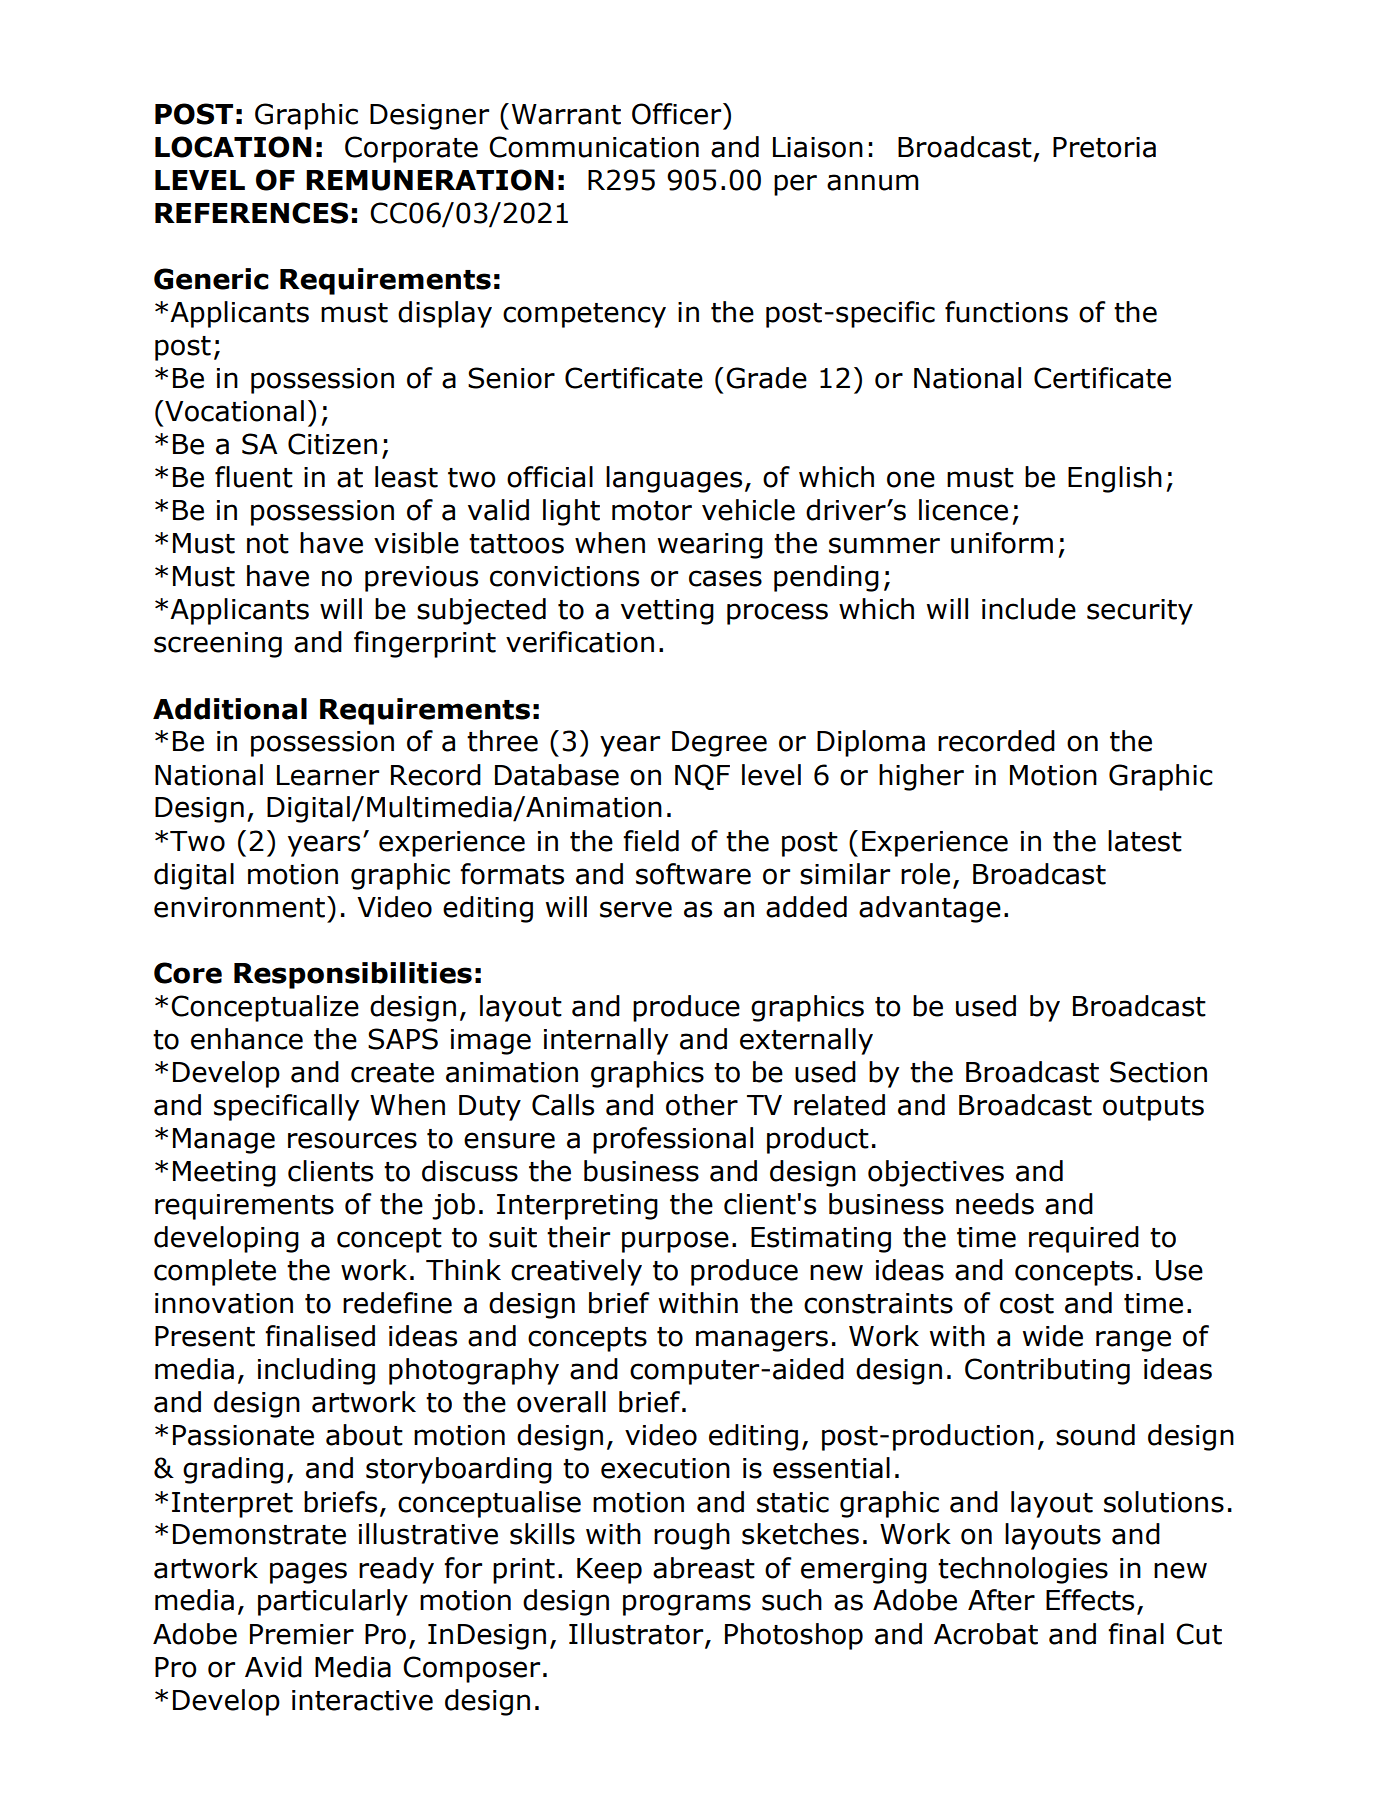  What do you see at coordinates (637, 1634) in the screenshot?
I see `Illustrator` at bounding box center [637, 1634].
